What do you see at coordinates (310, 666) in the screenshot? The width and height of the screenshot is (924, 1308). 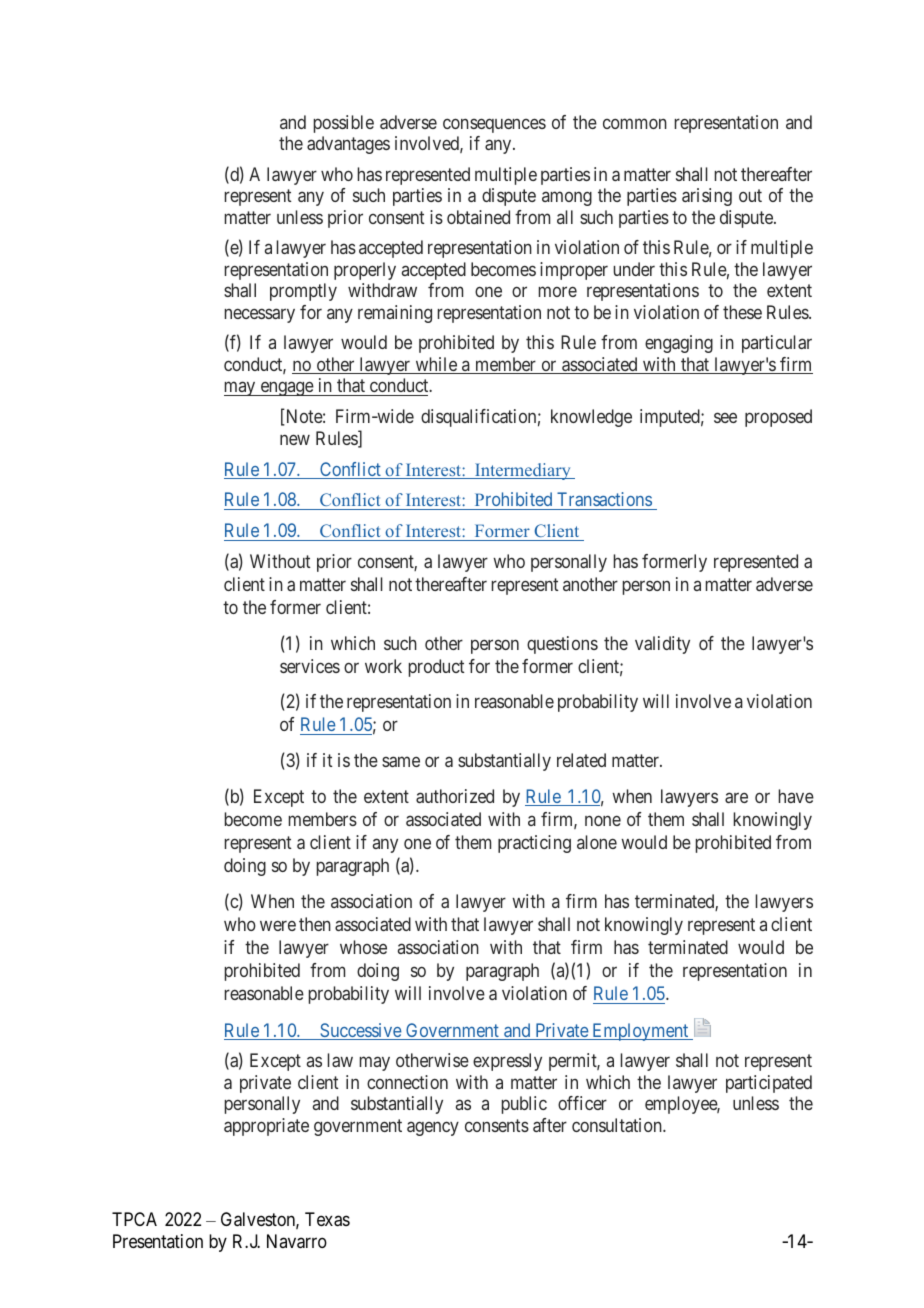 I see `services` at bounding box center [310, 666].
